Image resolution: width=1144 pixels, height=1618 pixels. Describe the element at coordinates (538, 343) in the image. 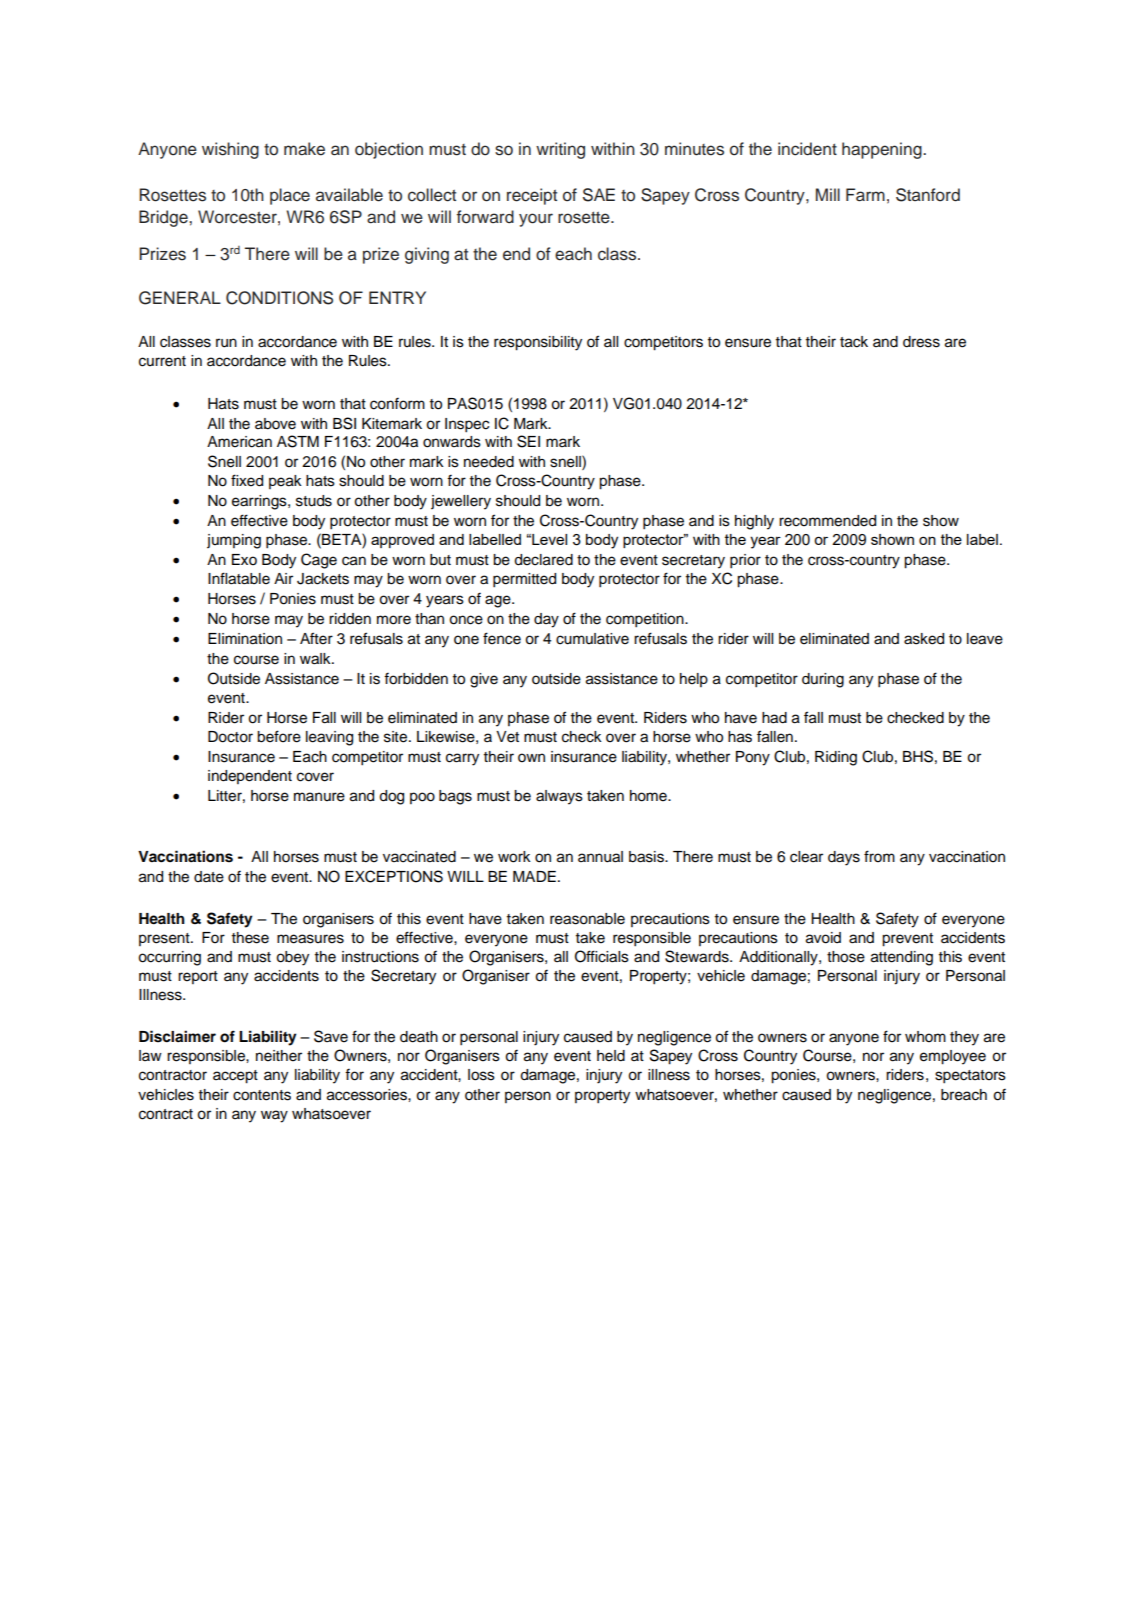

I see `responsibility` at that location.
